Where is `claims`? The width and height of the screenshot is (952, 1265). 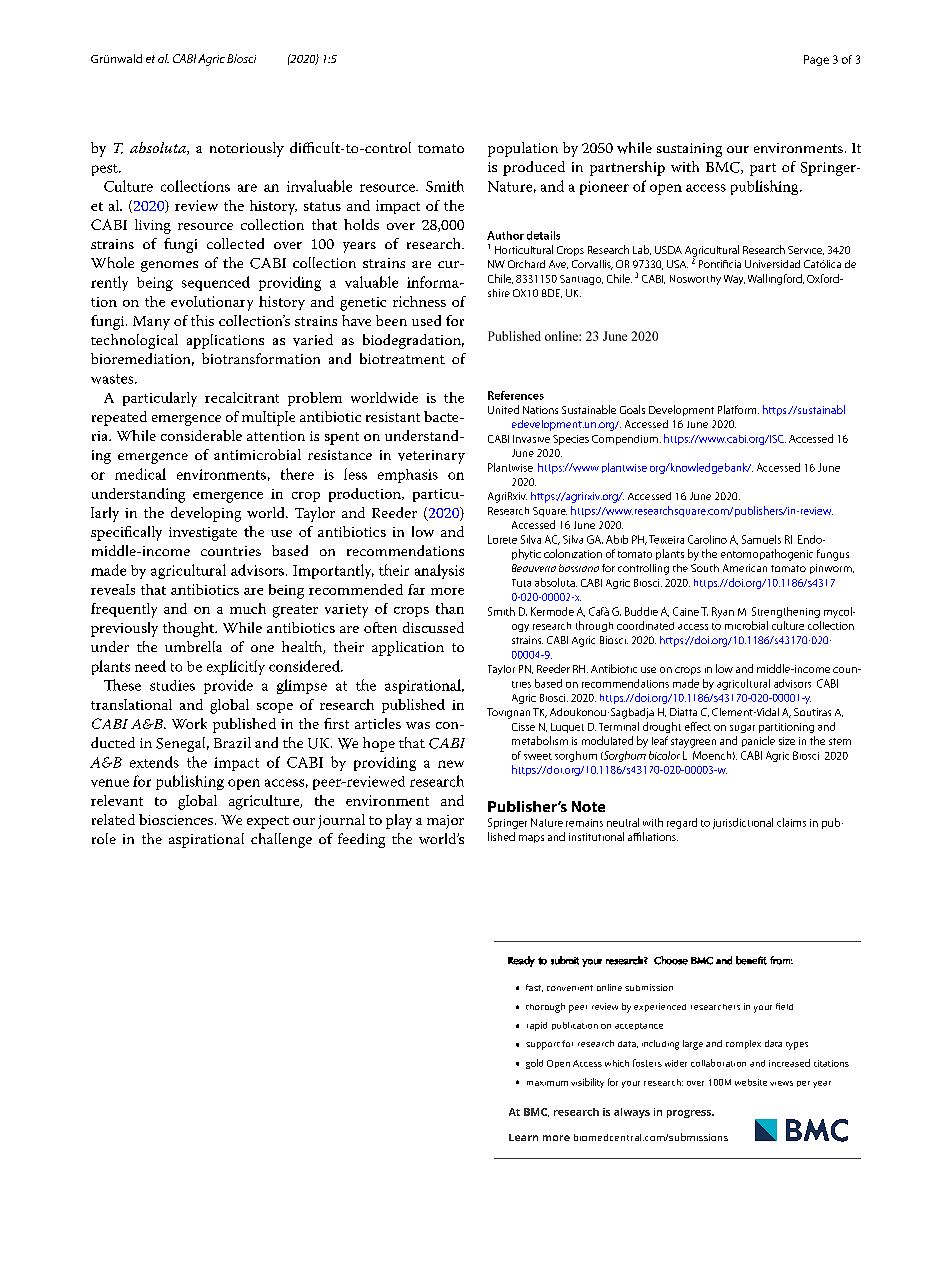 claims is located at coordinates (791, 822).
